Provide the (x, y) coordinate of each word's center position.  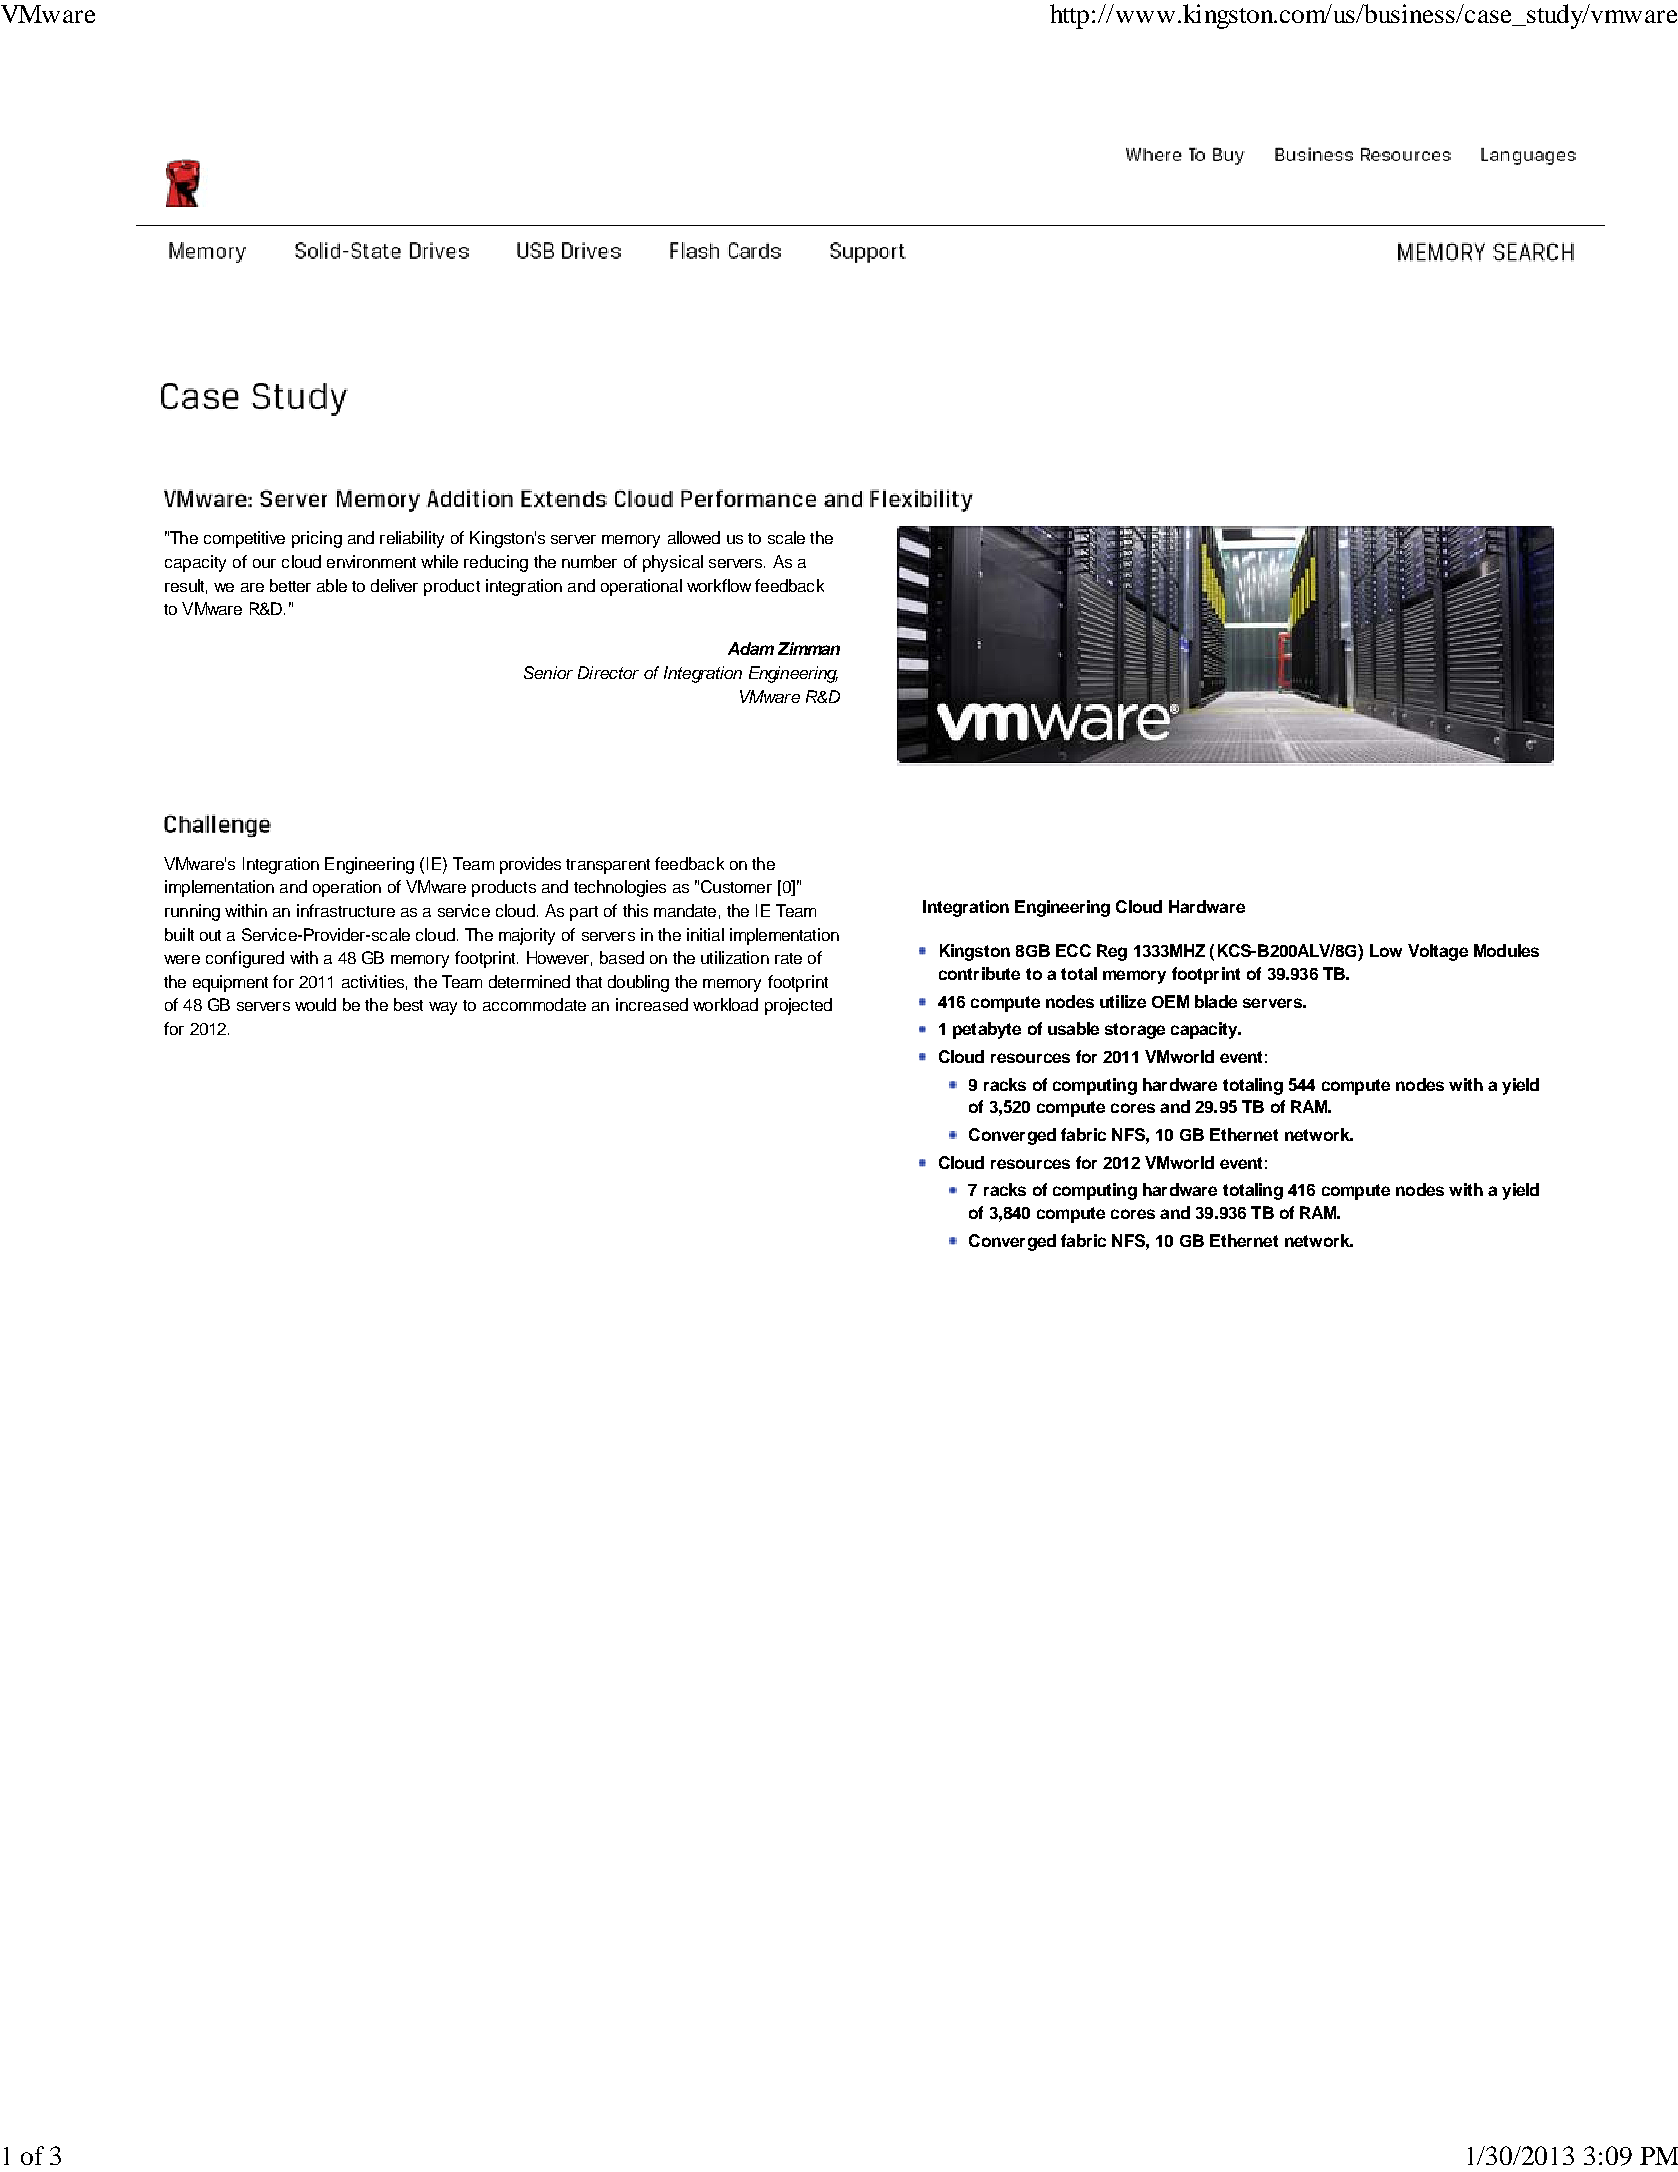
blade (1216, 1001)
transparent (608, 866)
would (315, 1004)
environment (371, 561)
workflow (719, 585)
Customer (736, 886)
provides (530, 865)
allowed (694, 537)
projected (798, 1006)
